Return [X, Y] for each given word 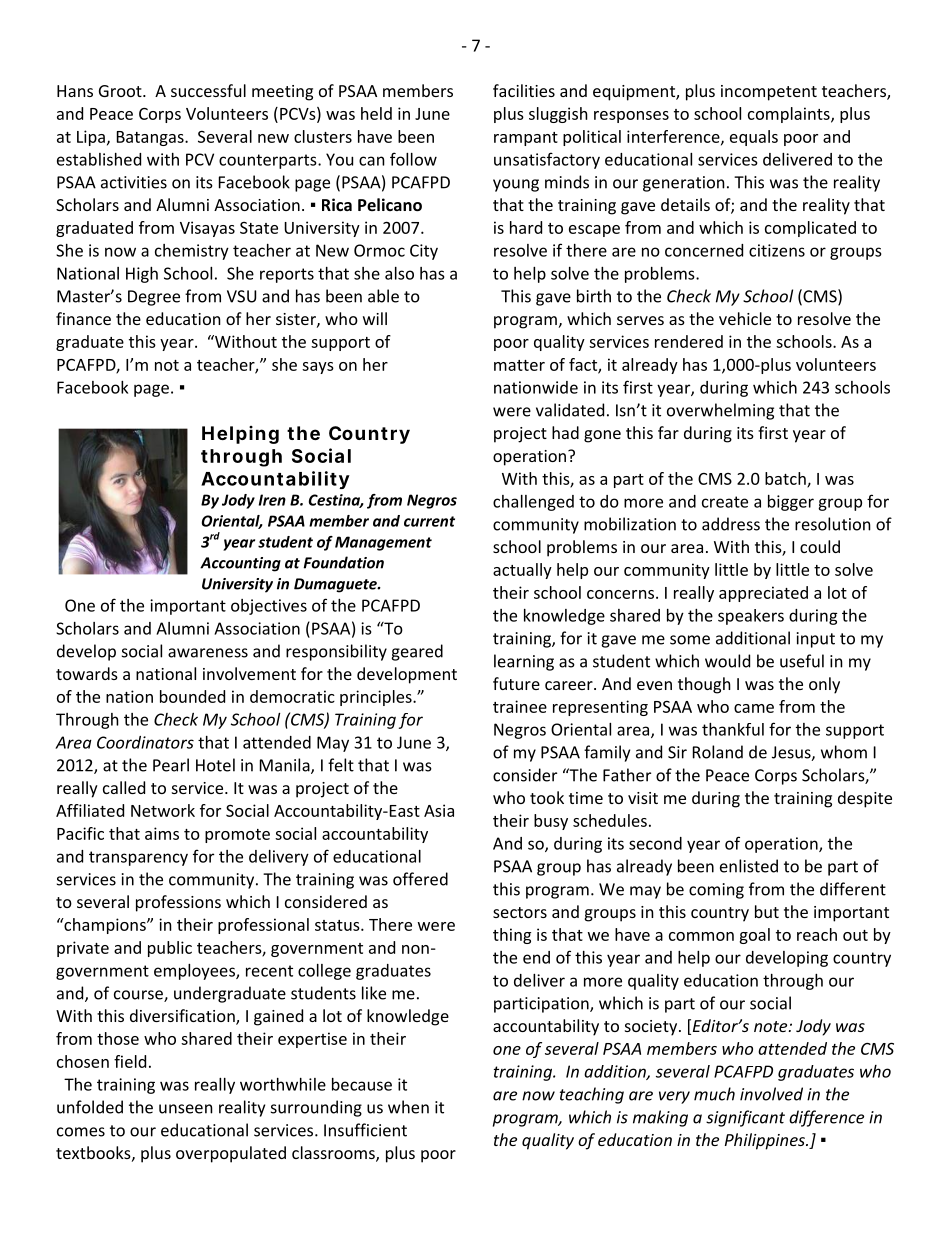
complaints [790, 115]
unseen [186, 1109]
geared [417, 652]
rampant [526, 139]
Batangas [151, 138]
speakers [751, 617]
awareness [208, 653]
